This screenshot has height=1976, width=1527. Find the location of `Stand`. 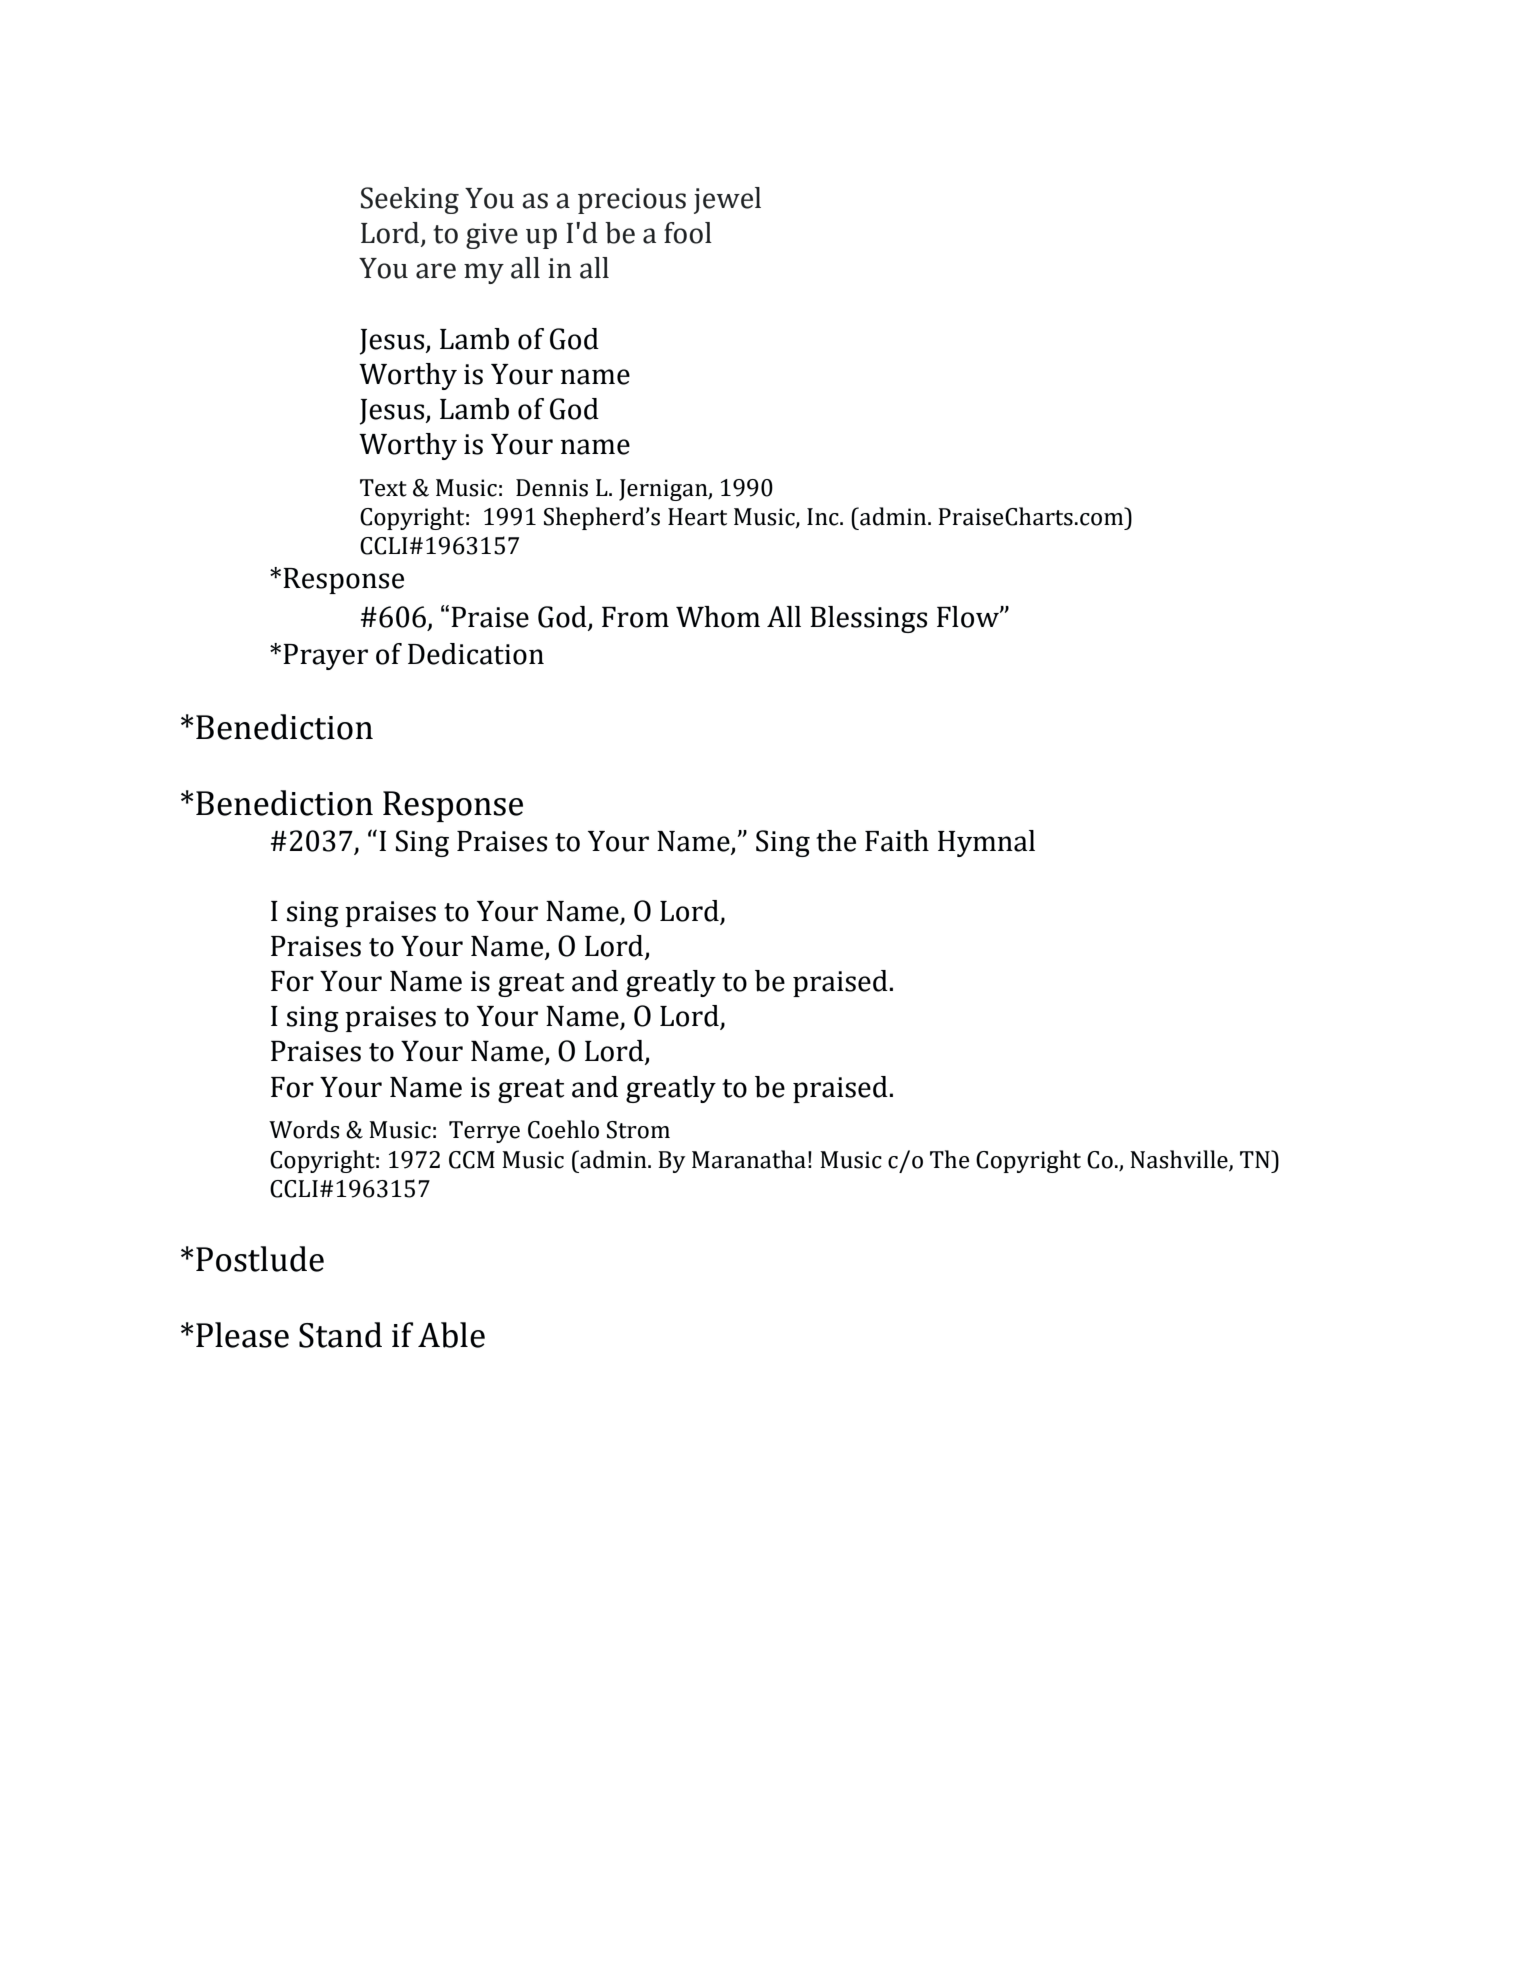

Stand is located at coordinates (340, 1335).
